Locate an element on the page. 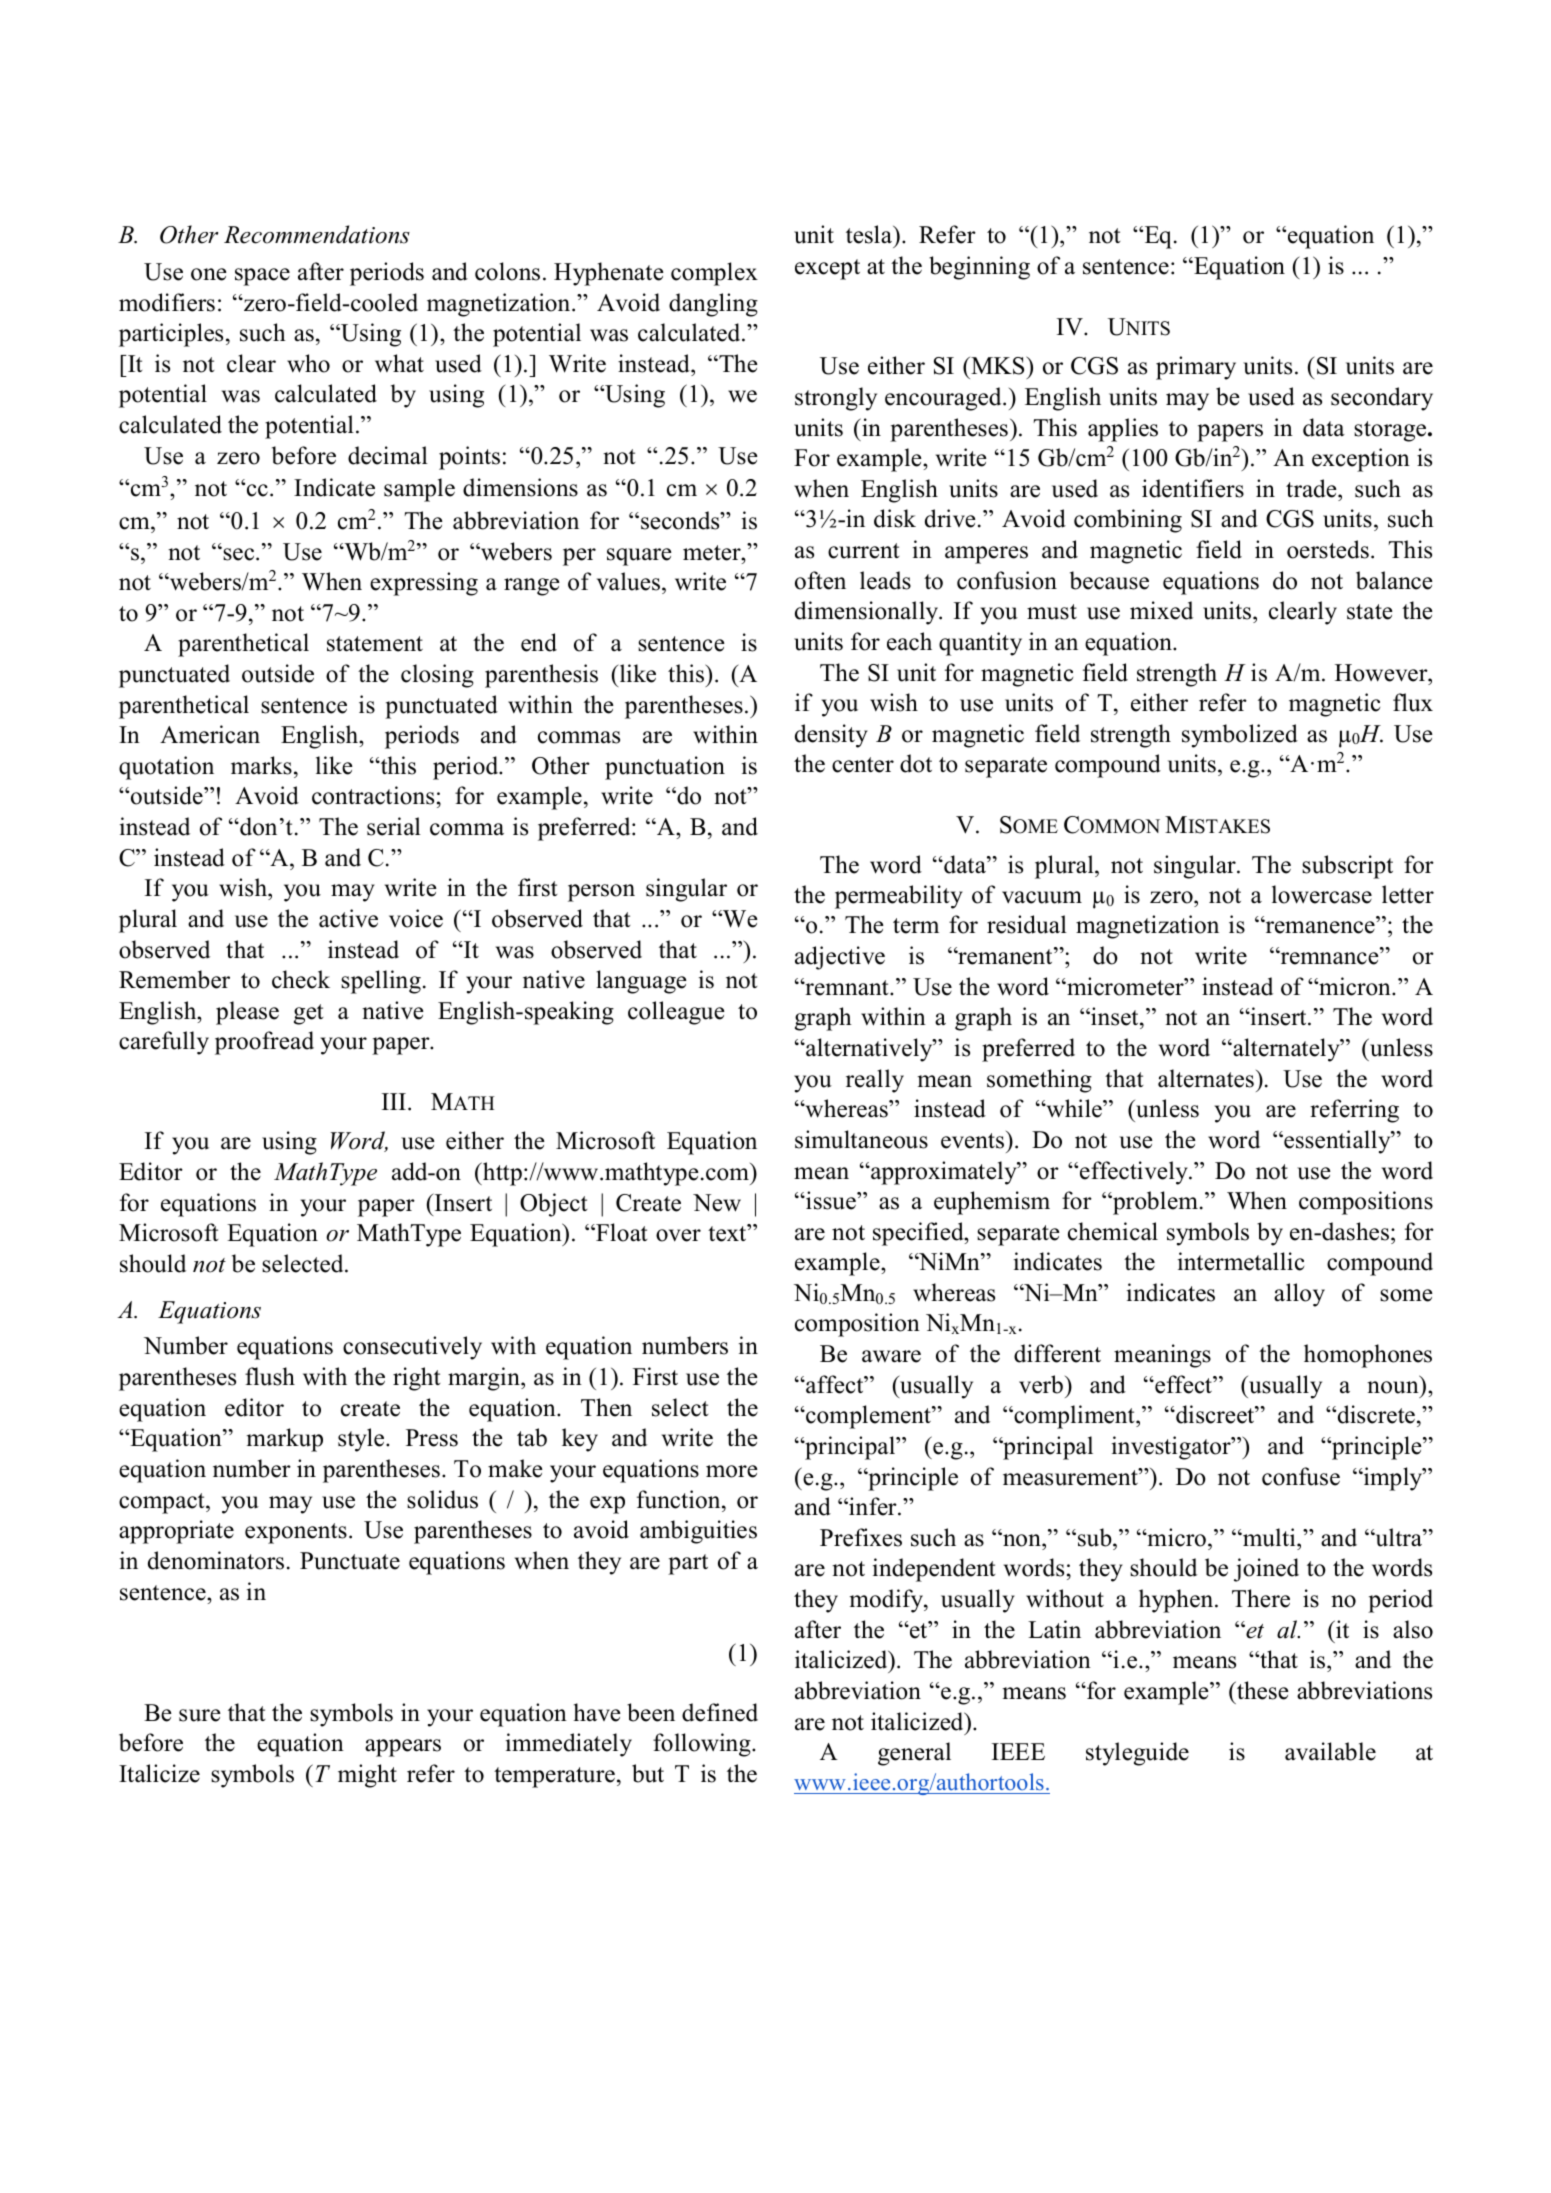 Image resolution: width=1551 pixels, height=2193 pixels. space is located at coordinates (262, 277).
